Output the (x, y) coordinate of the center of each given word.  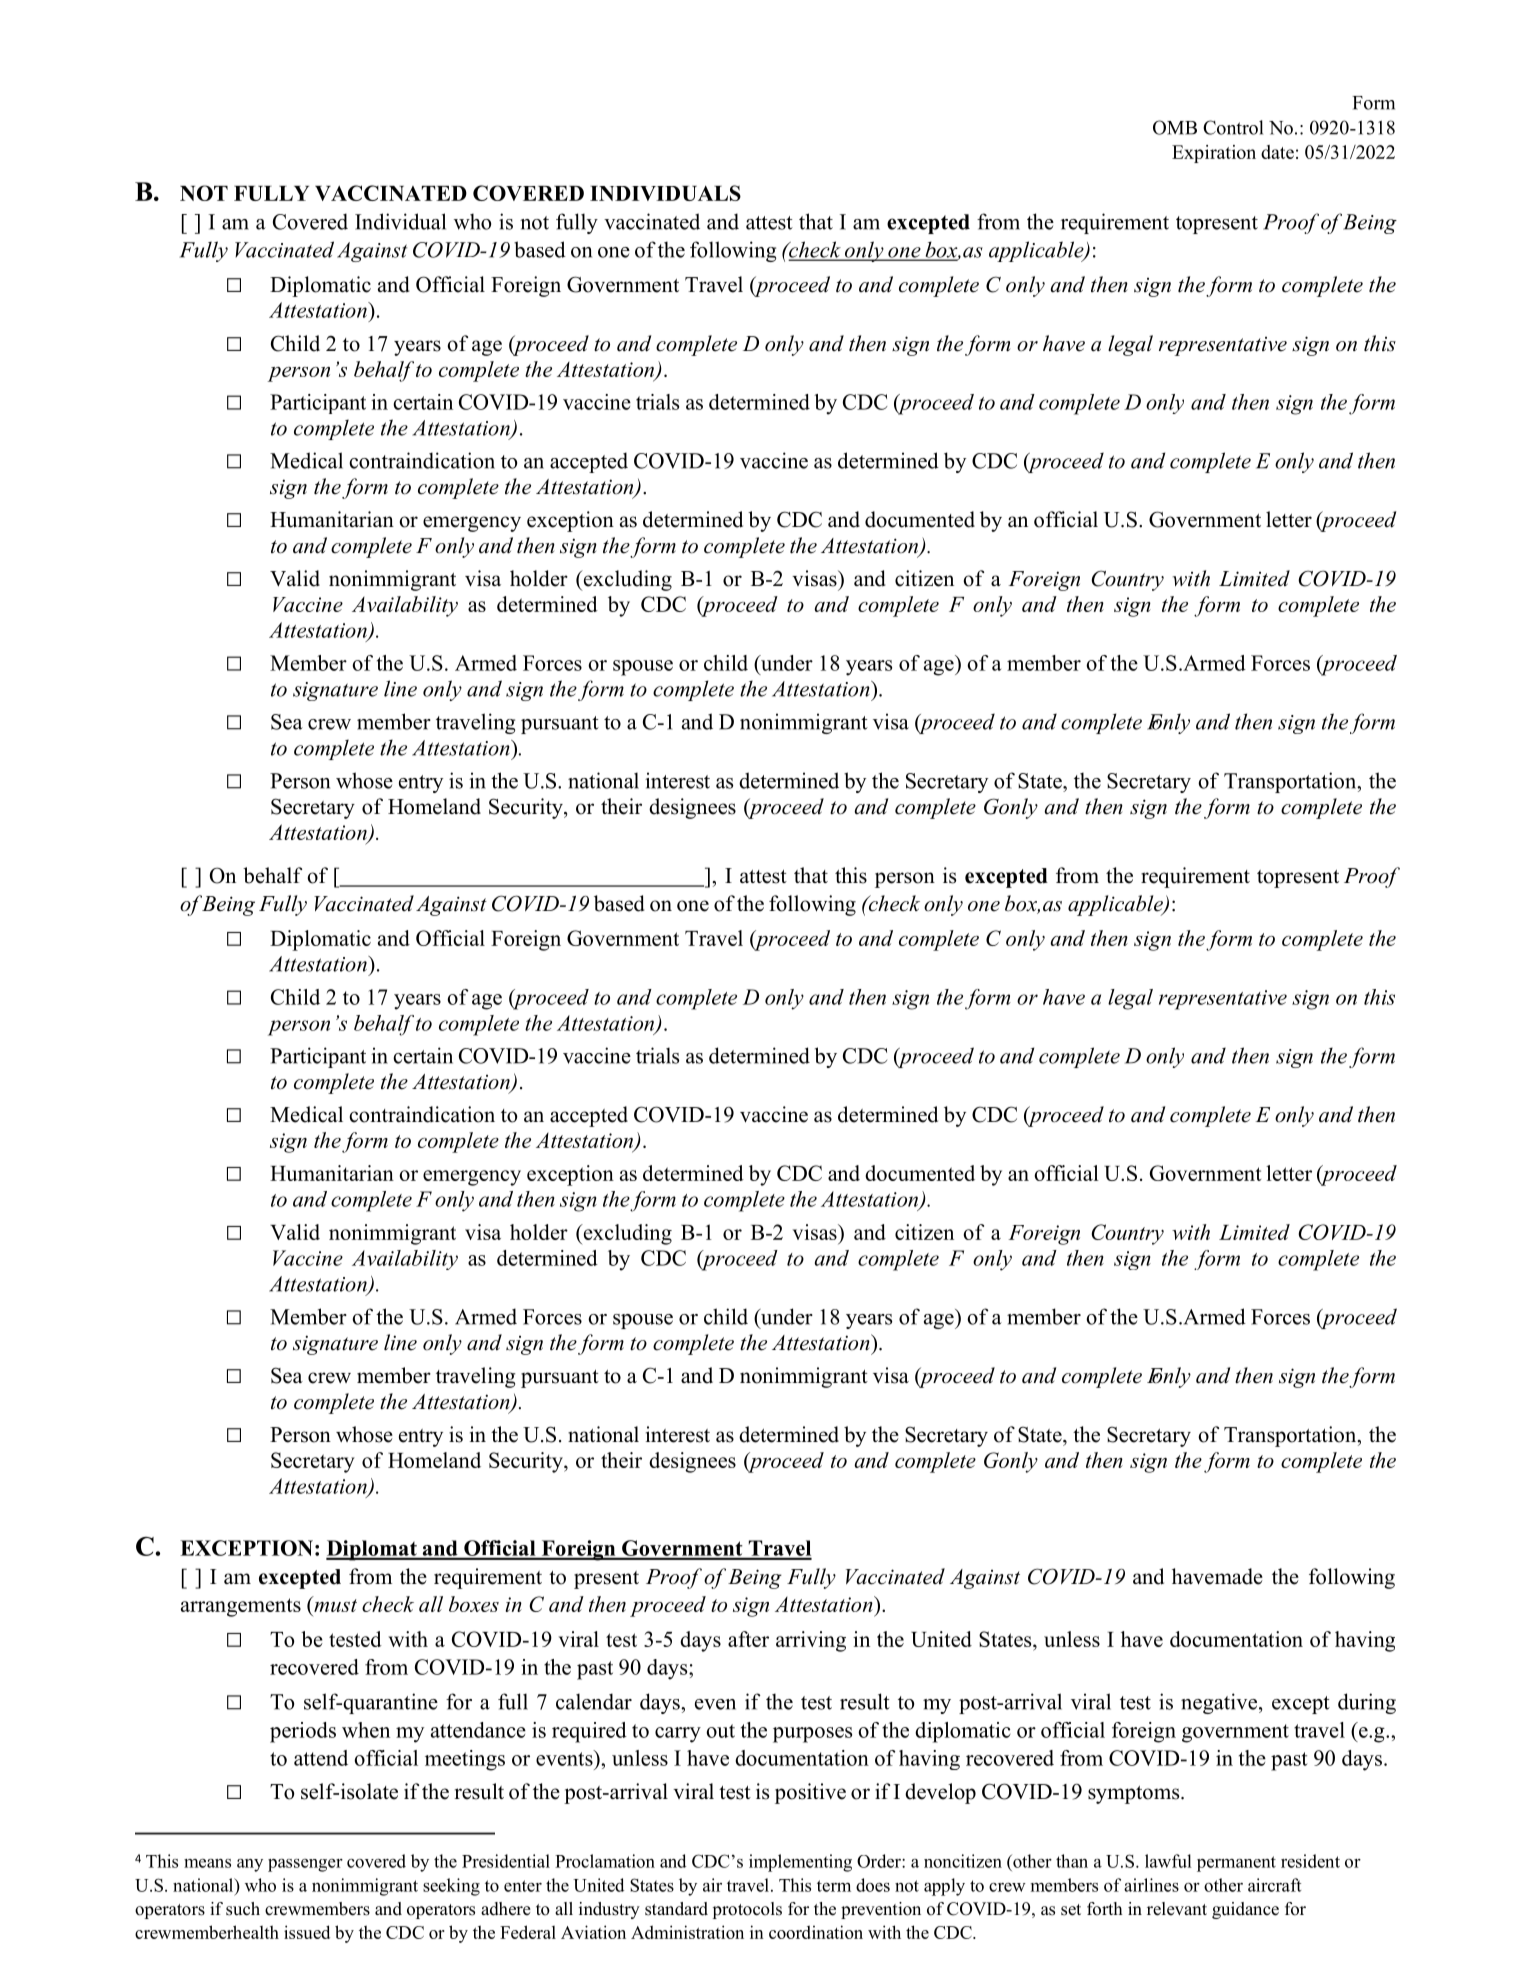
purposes (812, 1735)
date (1277, 152)
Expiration (1214, 154)
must (334, 1604)
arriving (811, 1641)
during (1367, 1703)
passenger (305, 1865)
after (748, 1639)
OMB (1175, 127)
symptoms (1135, 1795)
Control (1233, 127)
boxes (474, 1604)
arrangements (241, 1607)
